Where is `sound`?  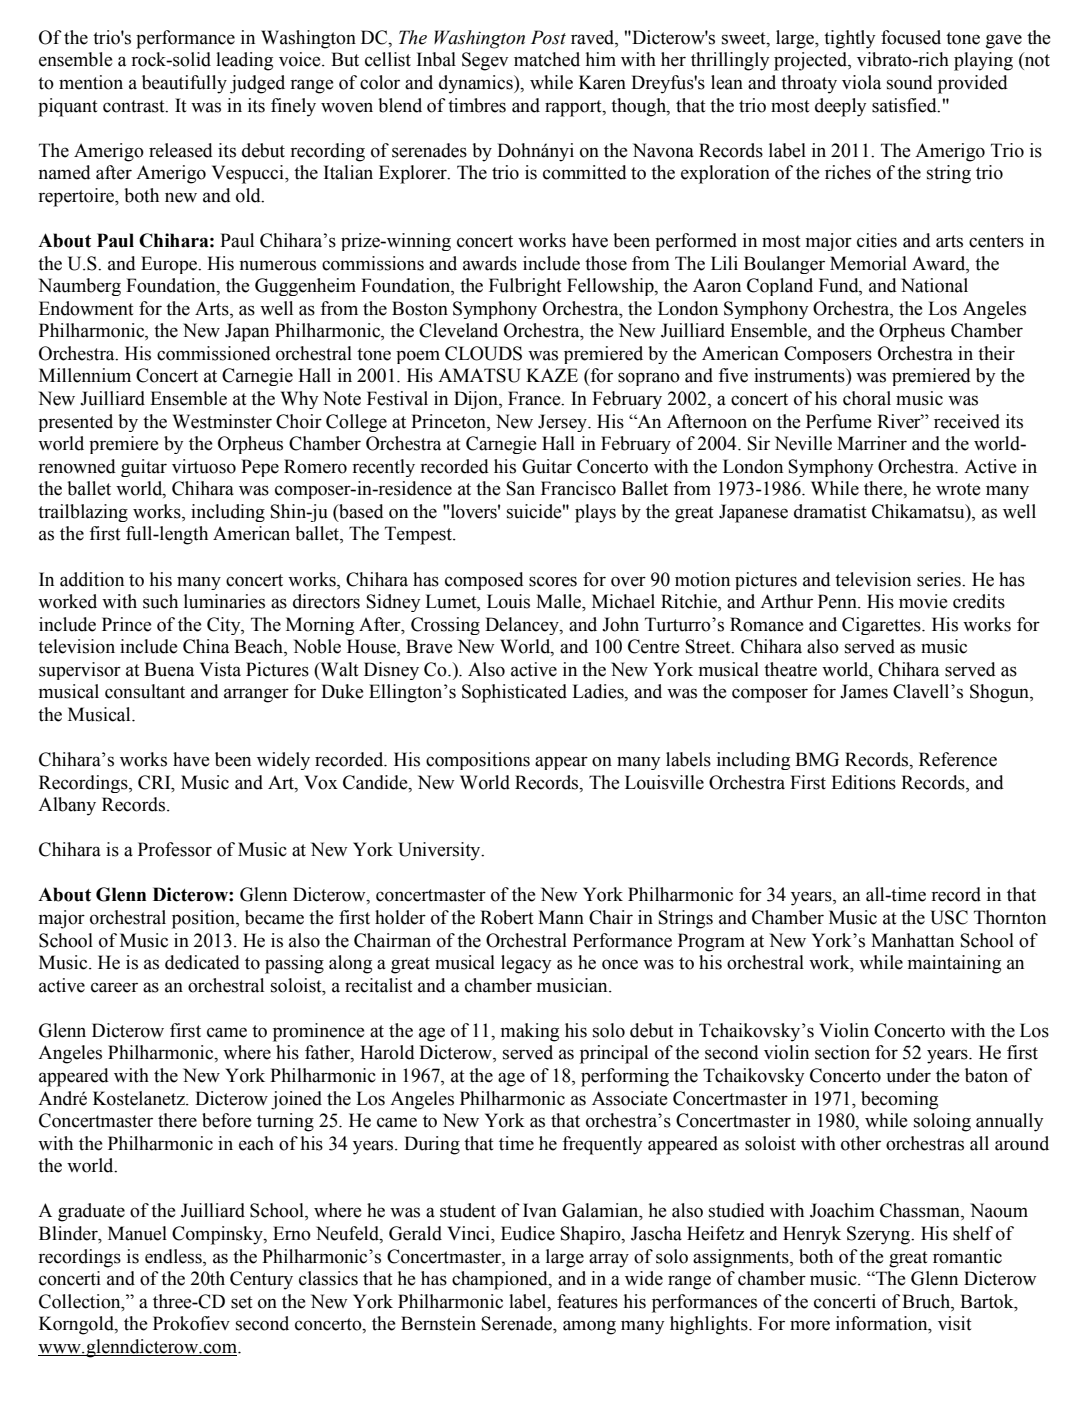
sound is located at coordinates (910, 82).
